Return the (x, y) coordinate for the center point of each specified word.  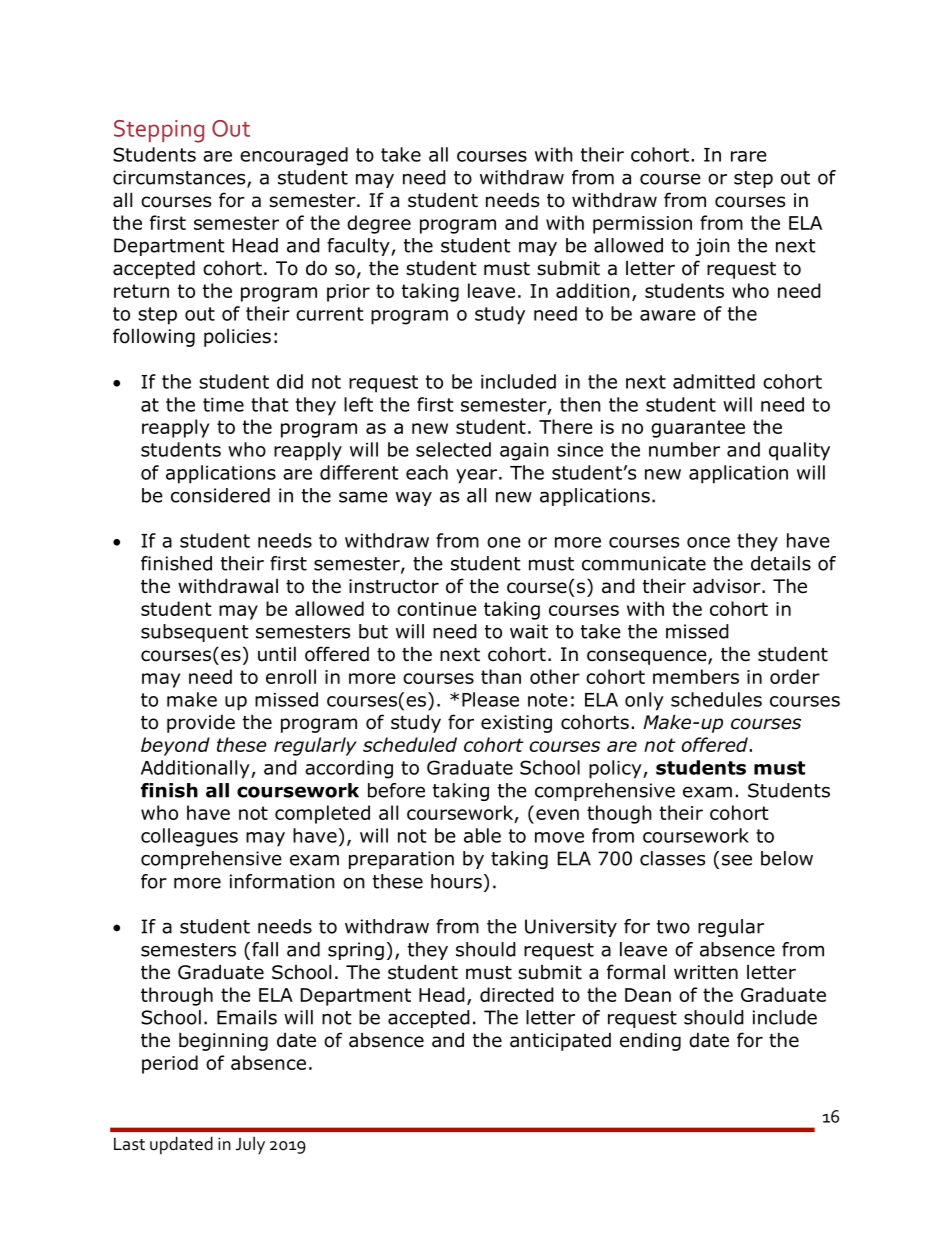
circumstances (180, 178)
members (696, 676)
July (250, 1145)
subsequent (195, 633)
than (501, 676)
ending (650, 1041)
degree (379, 224)
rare (749, 156)
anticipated (560, 1041)
